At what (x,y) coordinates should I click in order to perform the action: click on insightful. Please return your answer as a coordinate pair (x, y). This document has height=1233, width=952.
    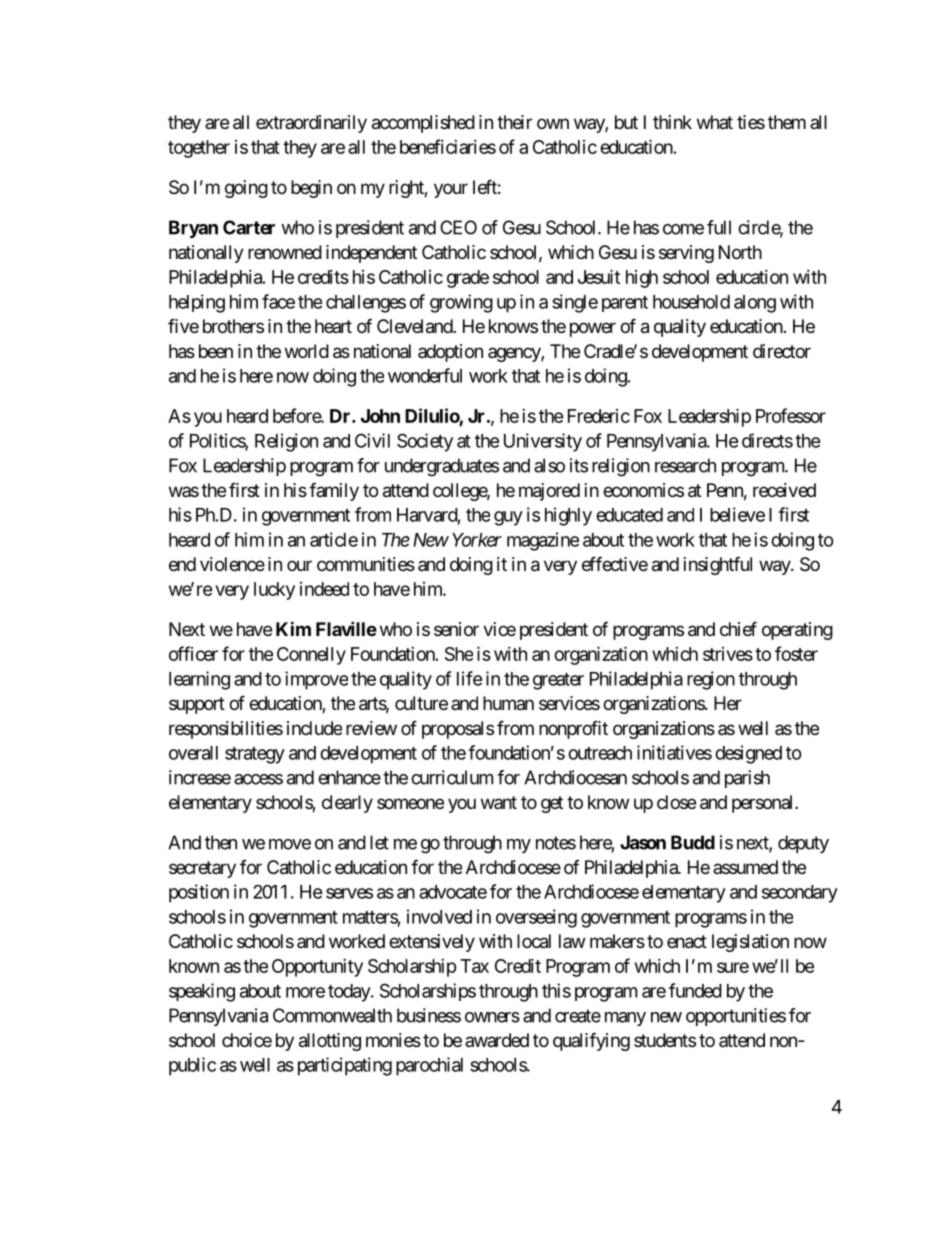
    Looking at the image, I should click on (718, 565).
